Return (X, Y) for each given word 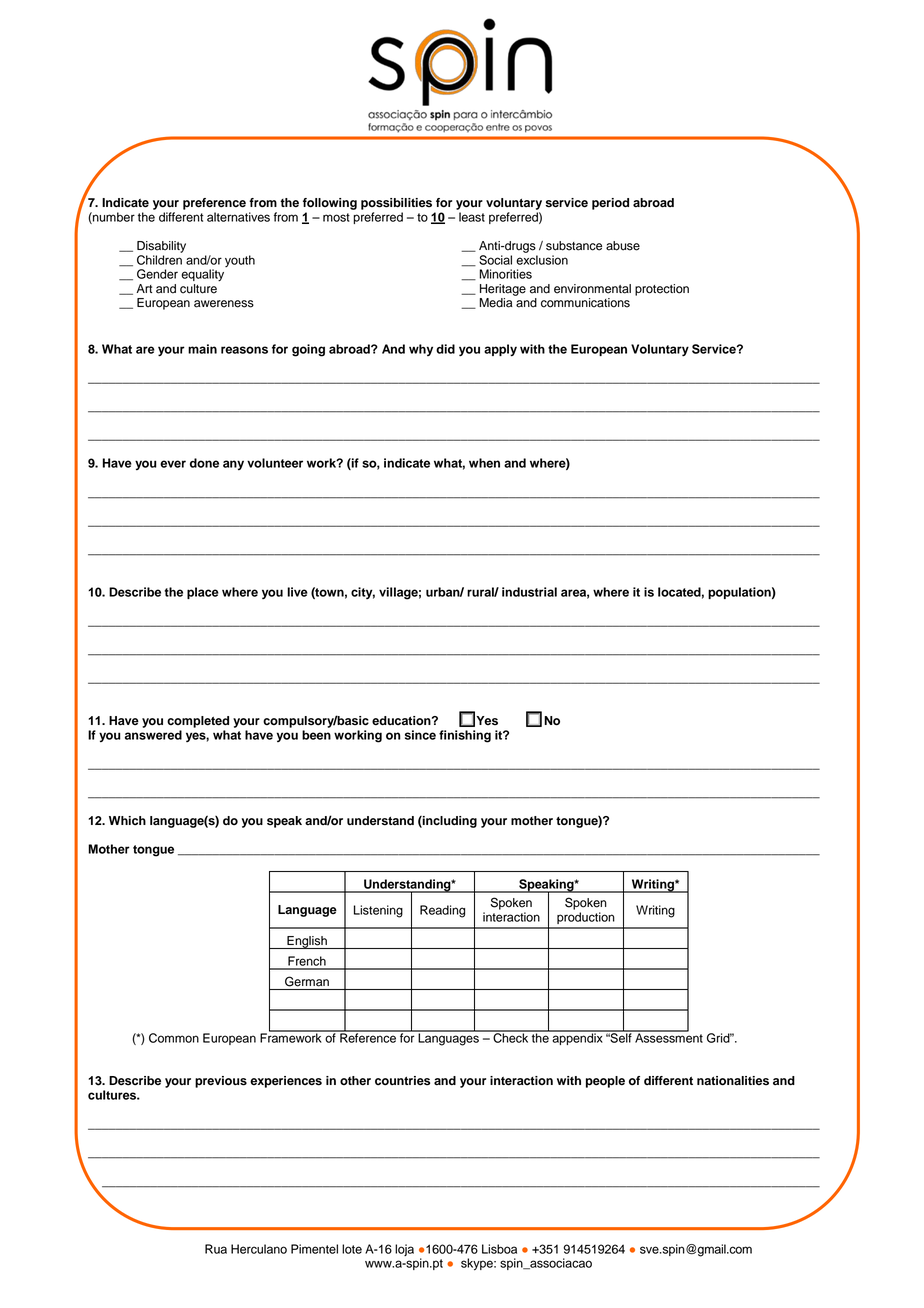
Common (174, 1038)
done (204, 463)
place (203, 593)
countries (402, 1081)
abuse (623, 246)
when (484, 463)
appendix (577, 1038)
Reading (442, 911)
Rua (216, 1249)
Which (127, 821)
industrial (529, 592)
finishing (465, 736)
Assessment (668, 1037)
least (472, 217)
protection (662, 290)
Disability (161, 247)
